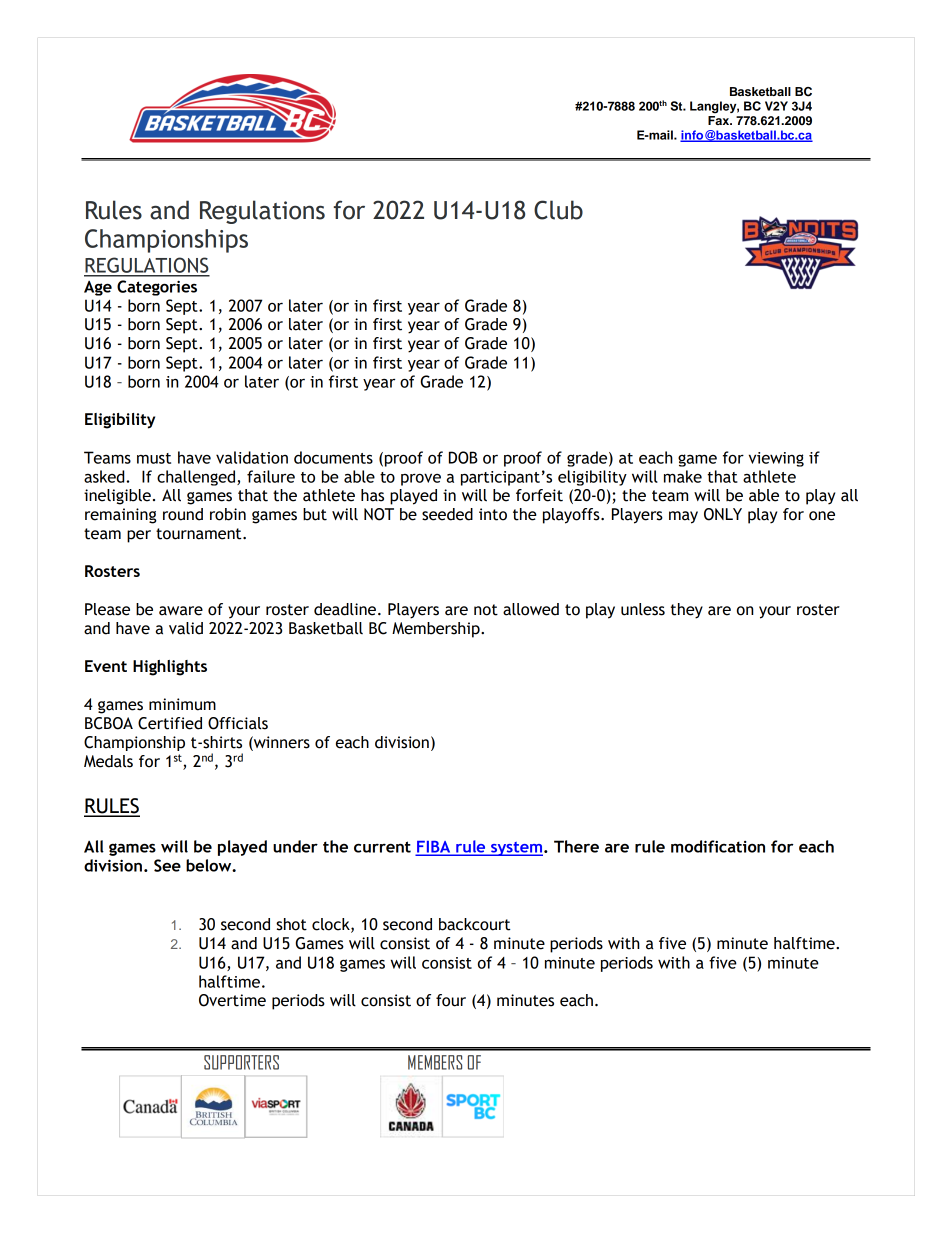  I want to click on Fax, so click(720, 120).
